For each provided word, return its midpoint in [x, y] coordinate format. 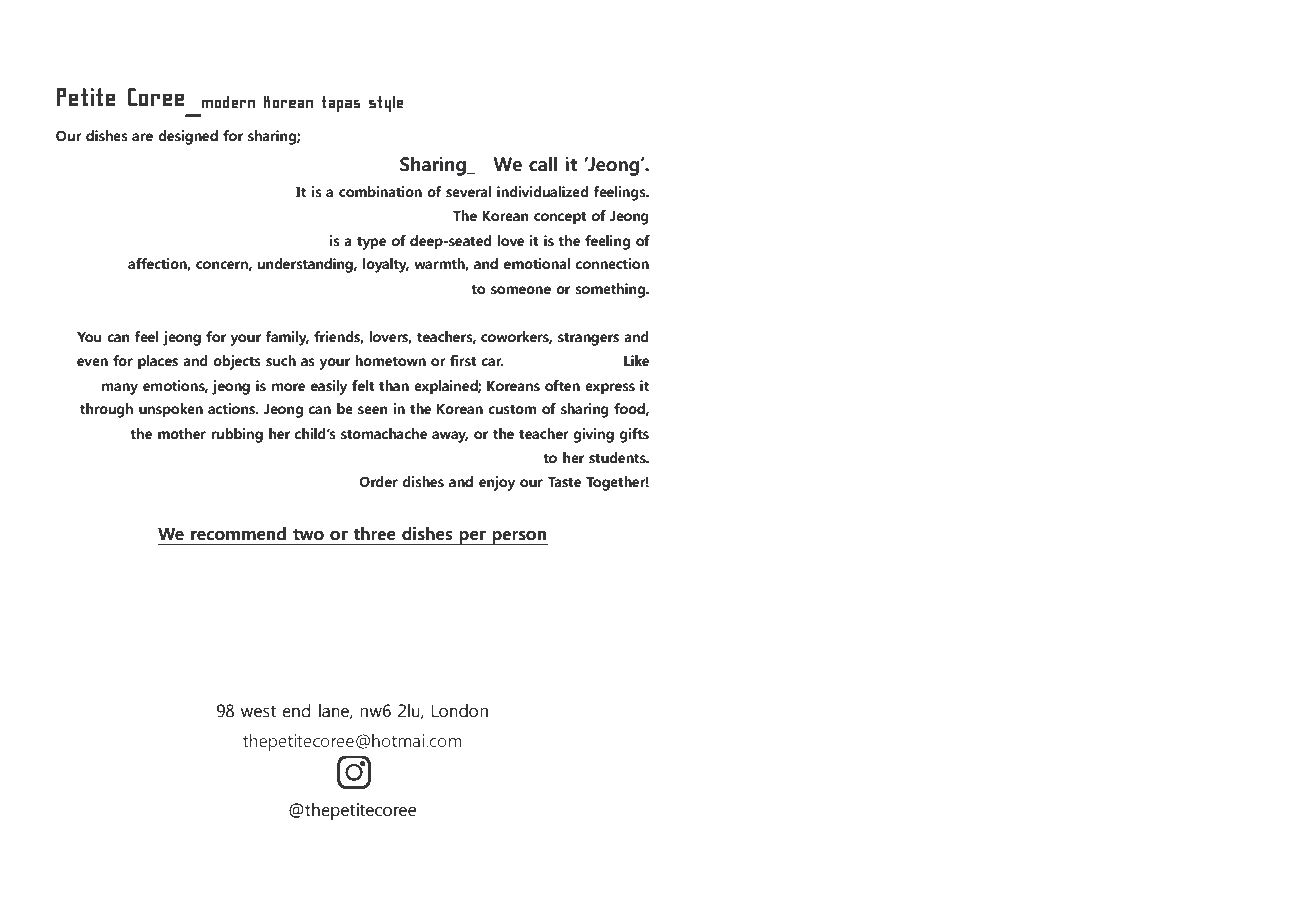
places [158, 362]
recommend [238, 534]
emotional [537, 264]
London [460, 711]
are [142, 137]
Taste [564, 482]
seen [373, 410]
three [374, 534]
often [562, 386]
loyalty [386, 265]
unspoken [171, 410]
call [543, 164]
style [386, 104]
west [258, 711]
